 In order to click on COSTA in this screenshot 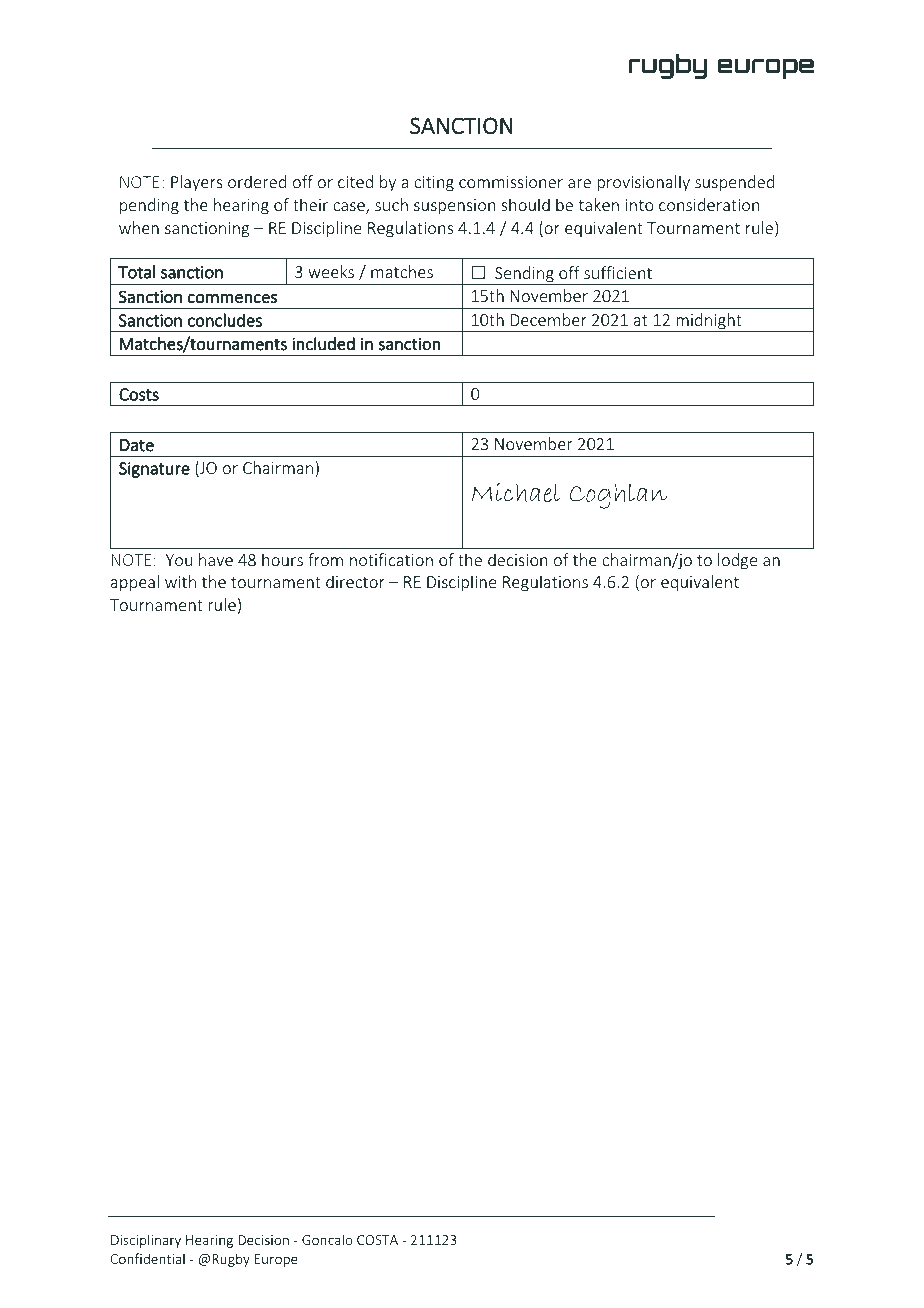, I will do `click(377, 1240)`.
